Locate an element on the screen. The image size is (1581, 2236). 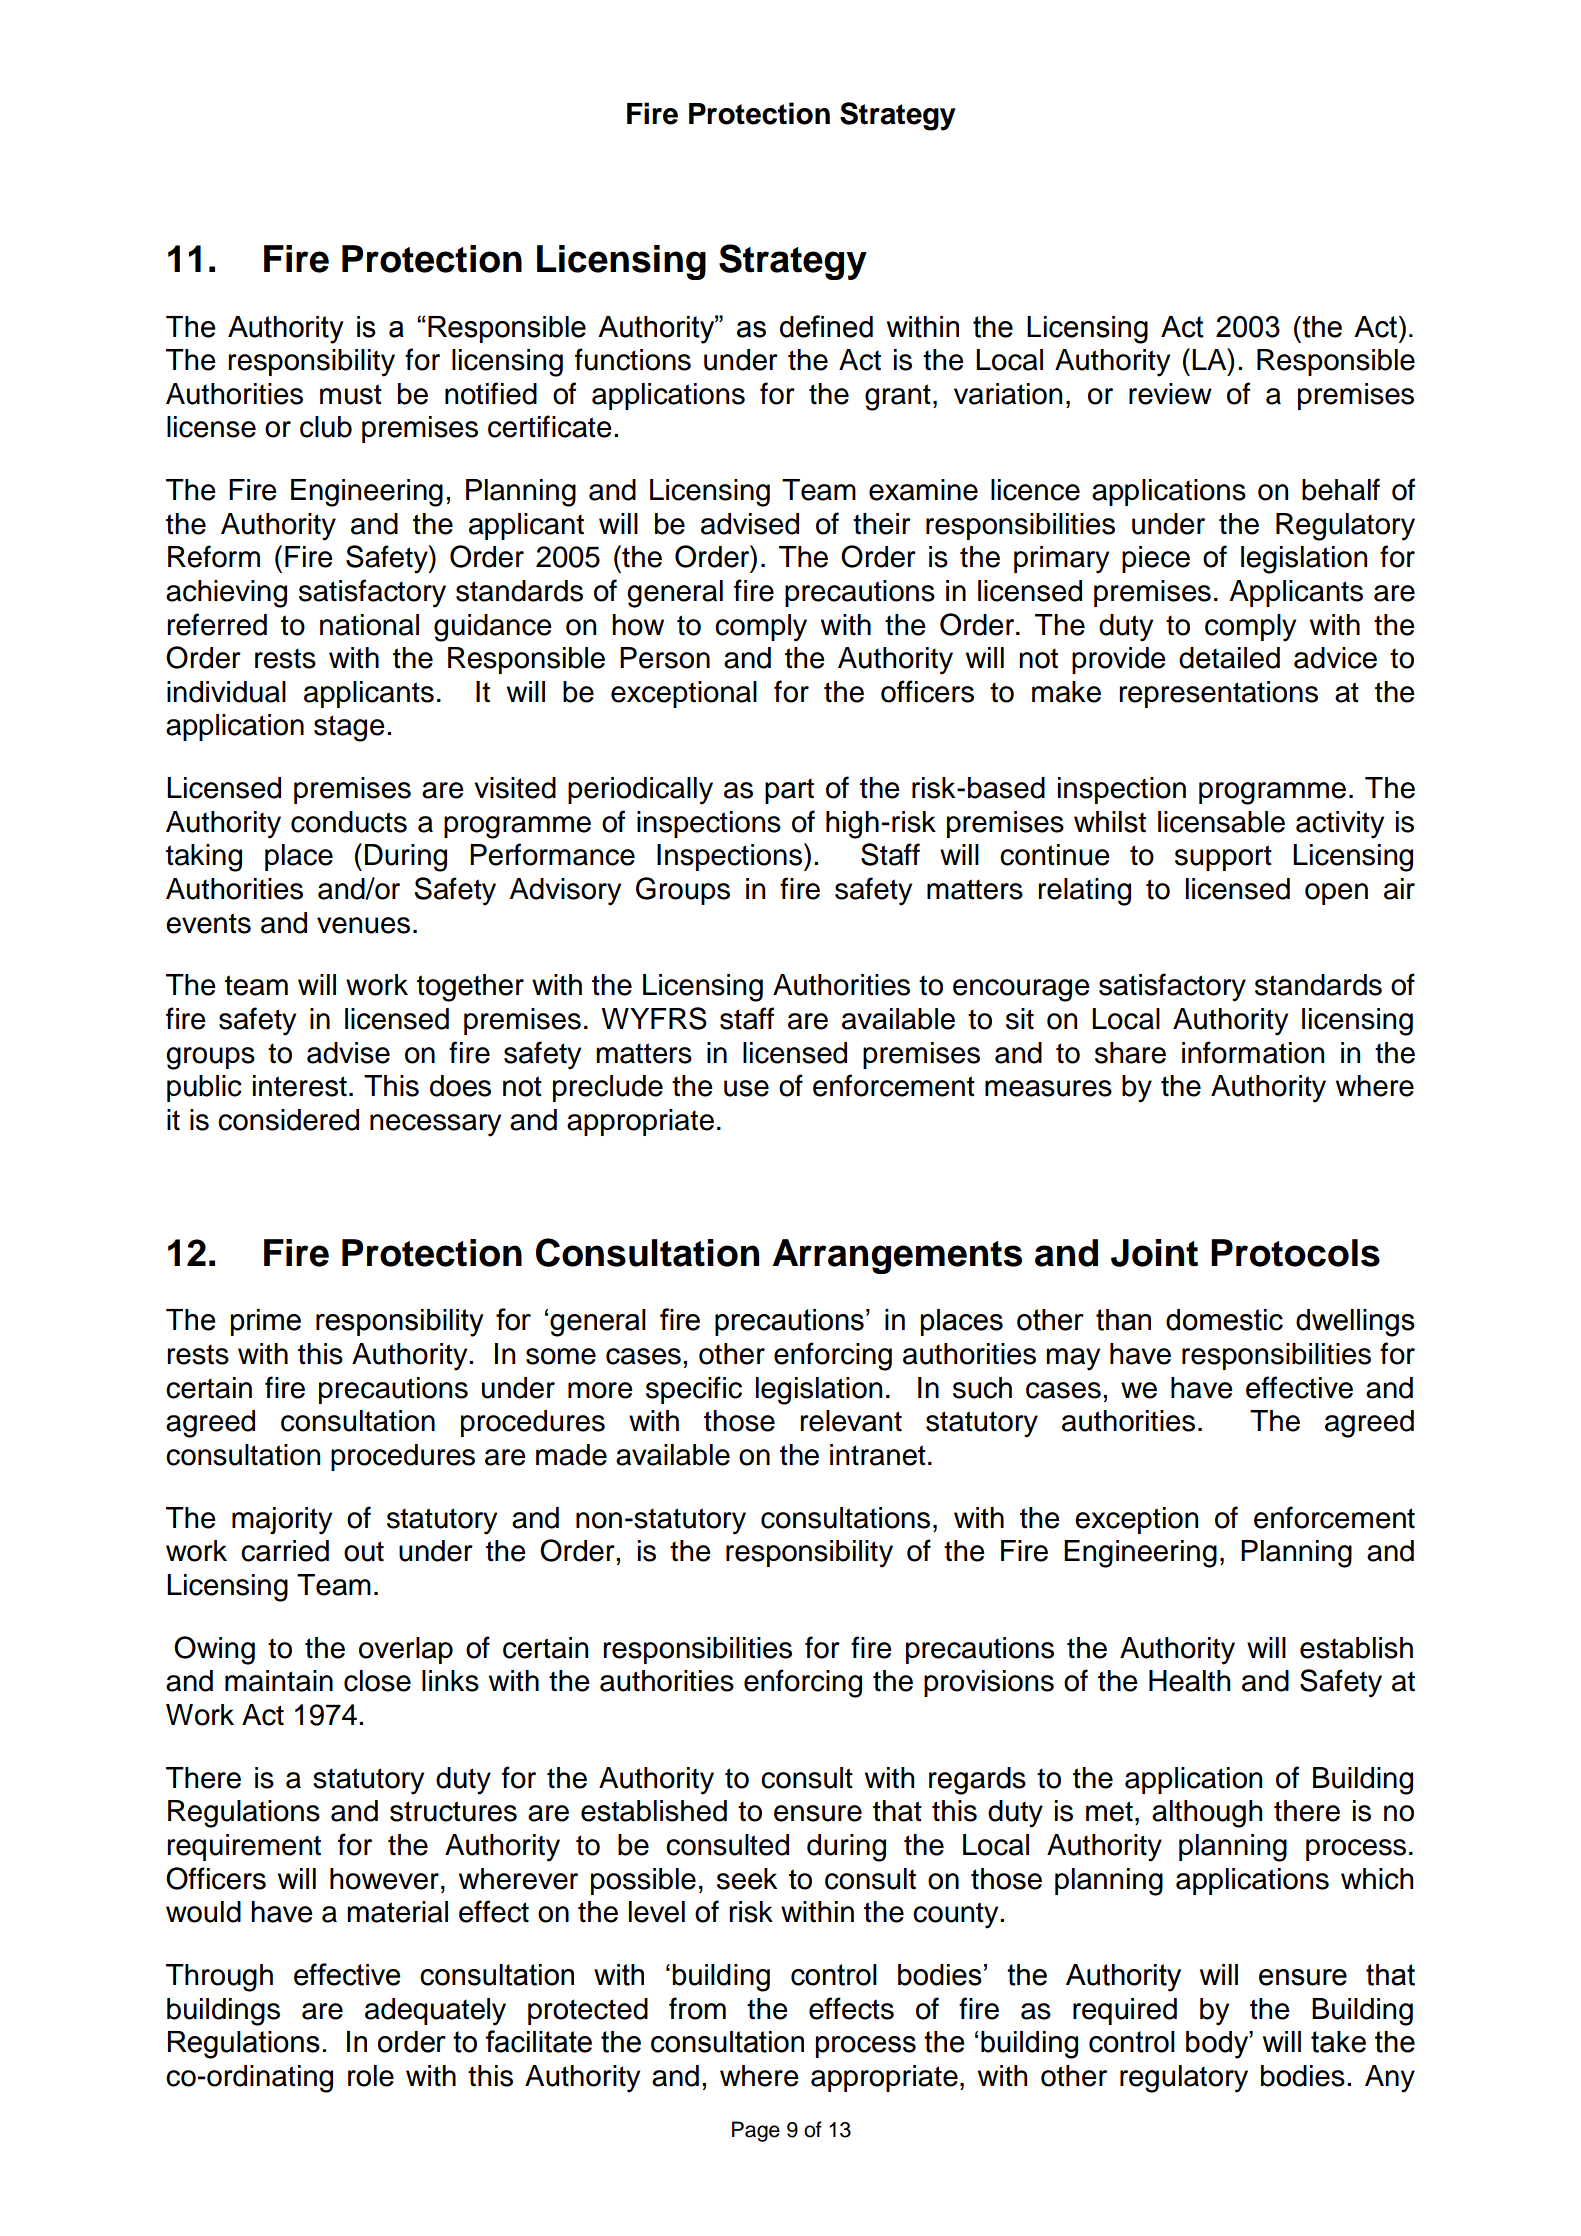
Health is located at coordinates (1189, 1681).
